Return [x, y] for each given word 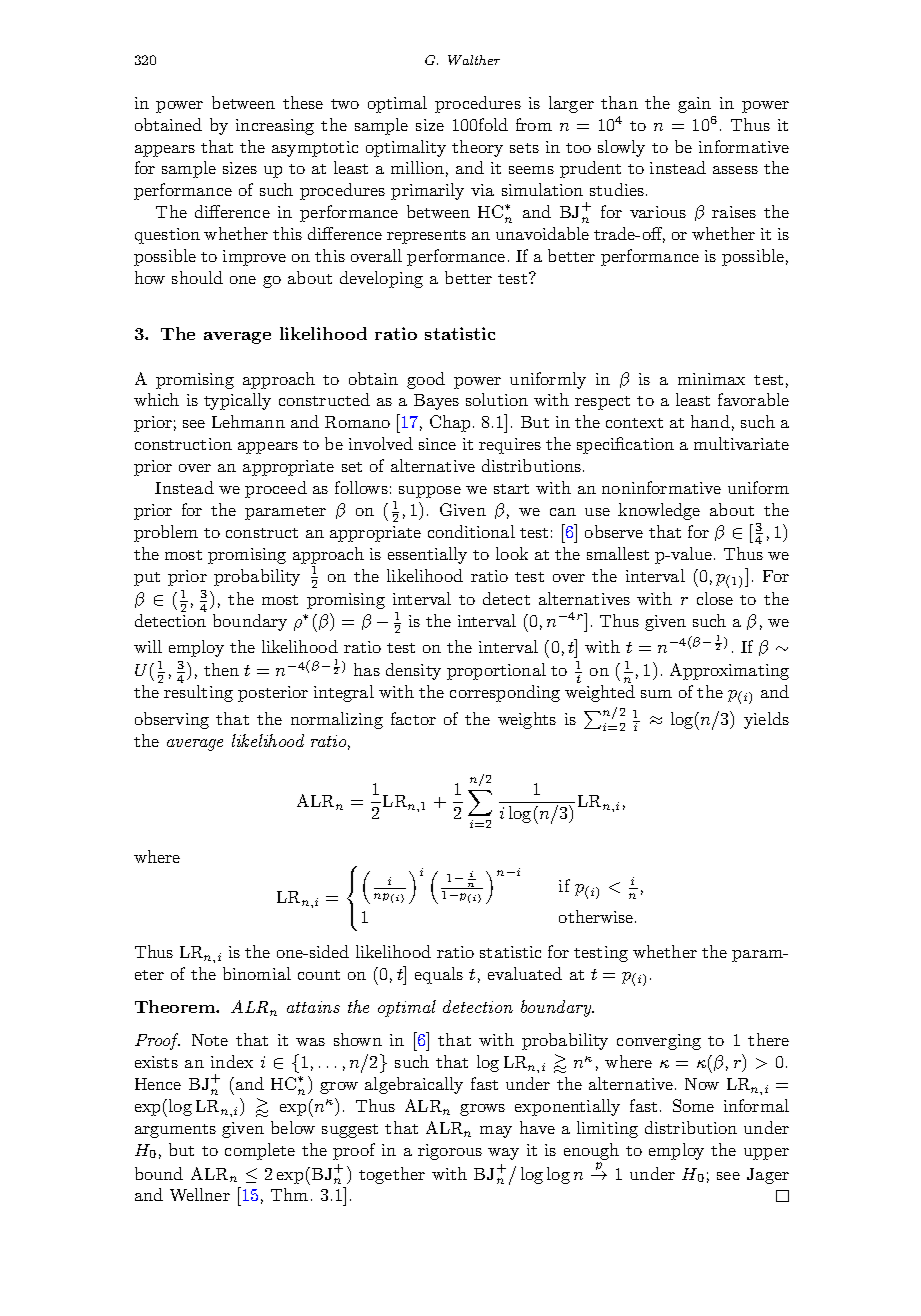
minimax [711, 379]
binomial [257, 973]
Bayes [436, 402]
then [221, 669]
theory [477, 148]
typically [237, 401]
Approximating [729, 671]
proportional [496, 671]
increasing [275, 127]
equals [439, 975]
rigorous [450, 1152]
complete [260, 1151]
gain [694, 105]
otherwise [597, 916]
